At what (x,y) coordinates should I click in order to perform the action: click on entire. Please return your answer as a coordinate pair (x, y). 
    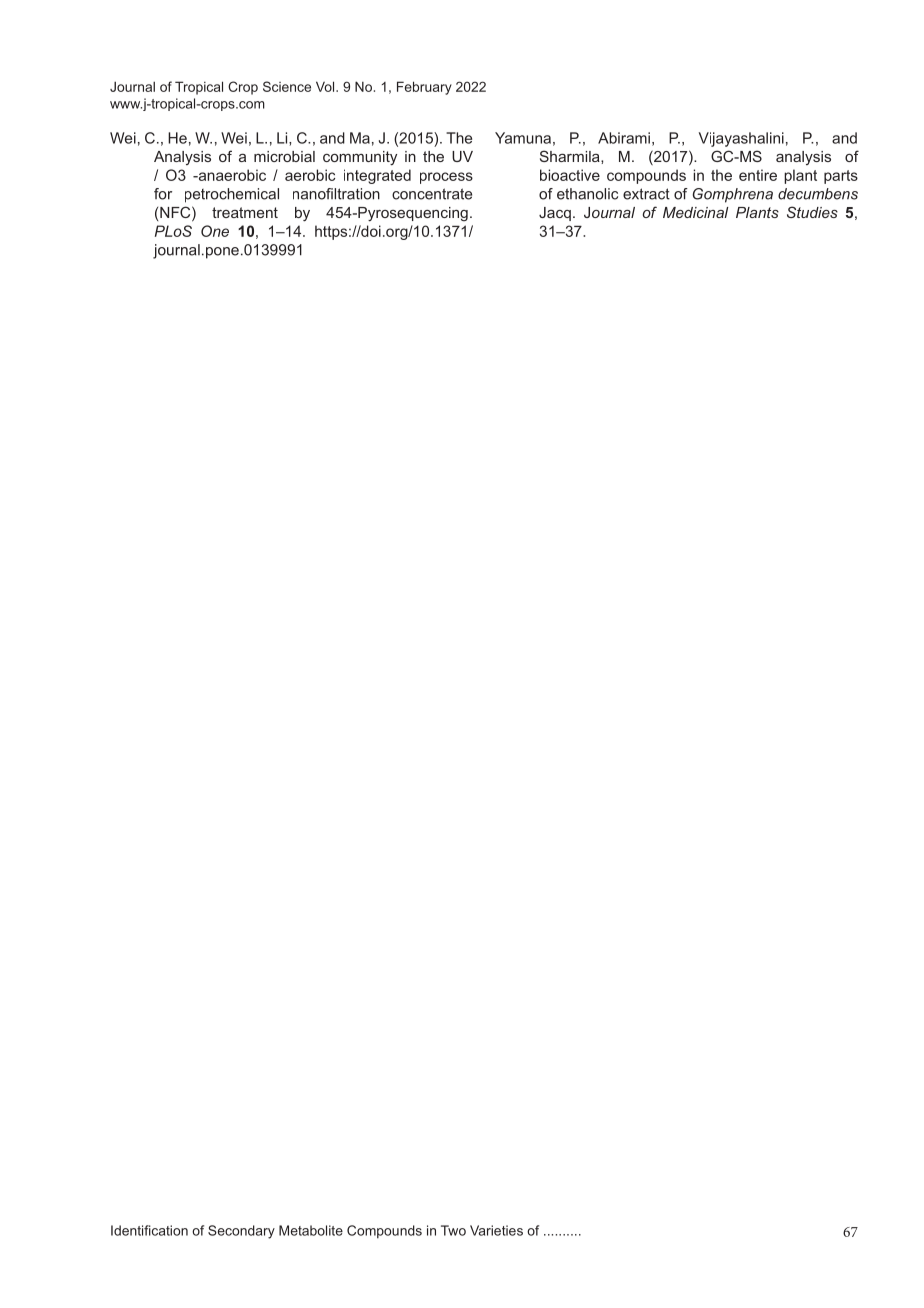
    Looking at the image, I should click on (758, 175).
